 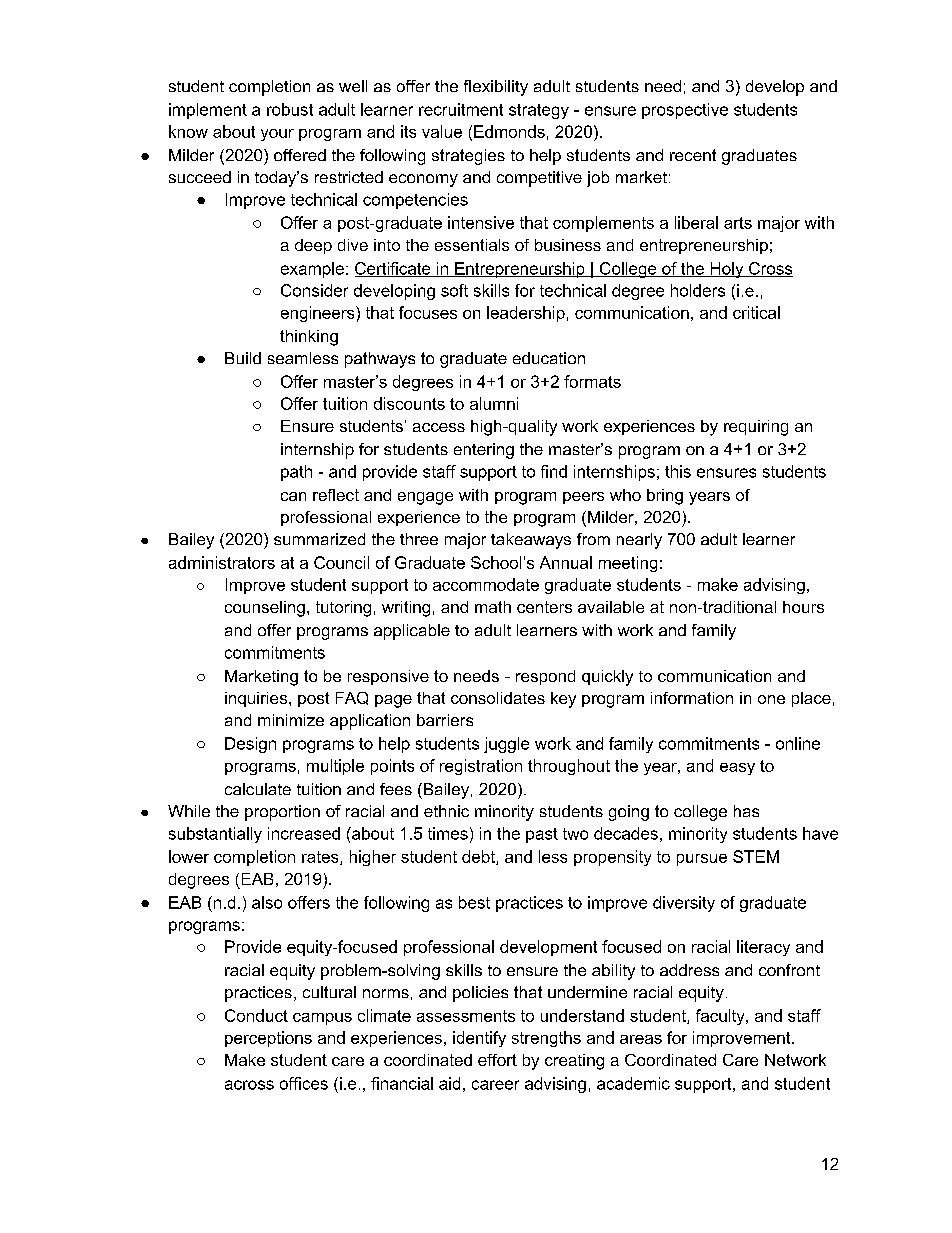 What do you see at coordinates (803, 607) in the document?
I see `hours` at bounding box center [803, 607].
